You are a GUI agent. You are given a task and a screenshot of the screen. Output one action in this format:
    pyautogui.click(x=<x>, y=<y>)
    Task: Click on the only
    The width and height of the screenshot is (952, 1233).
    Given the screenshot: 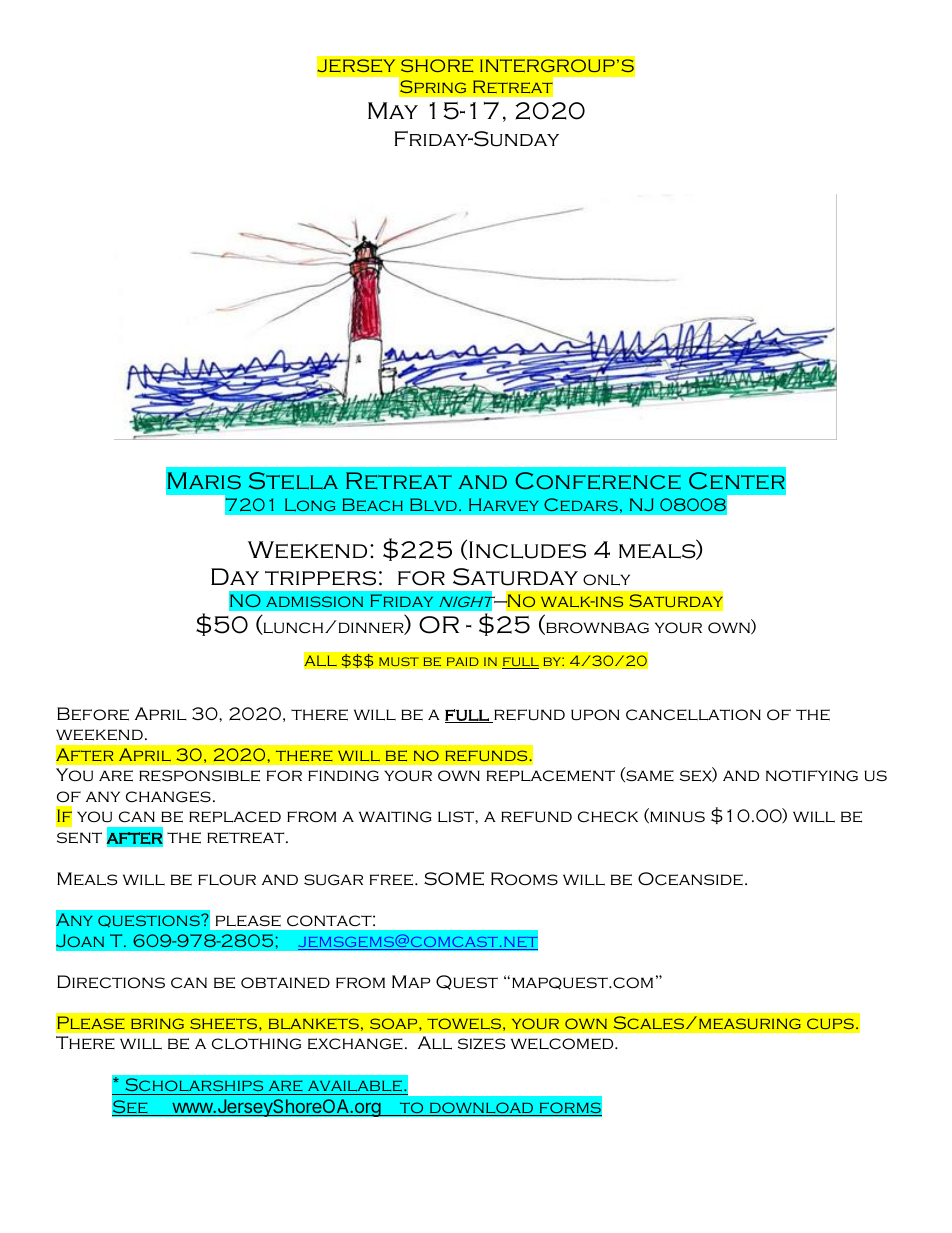 What is the action you would take?
    pyautogui.click(x=606, y=580)
